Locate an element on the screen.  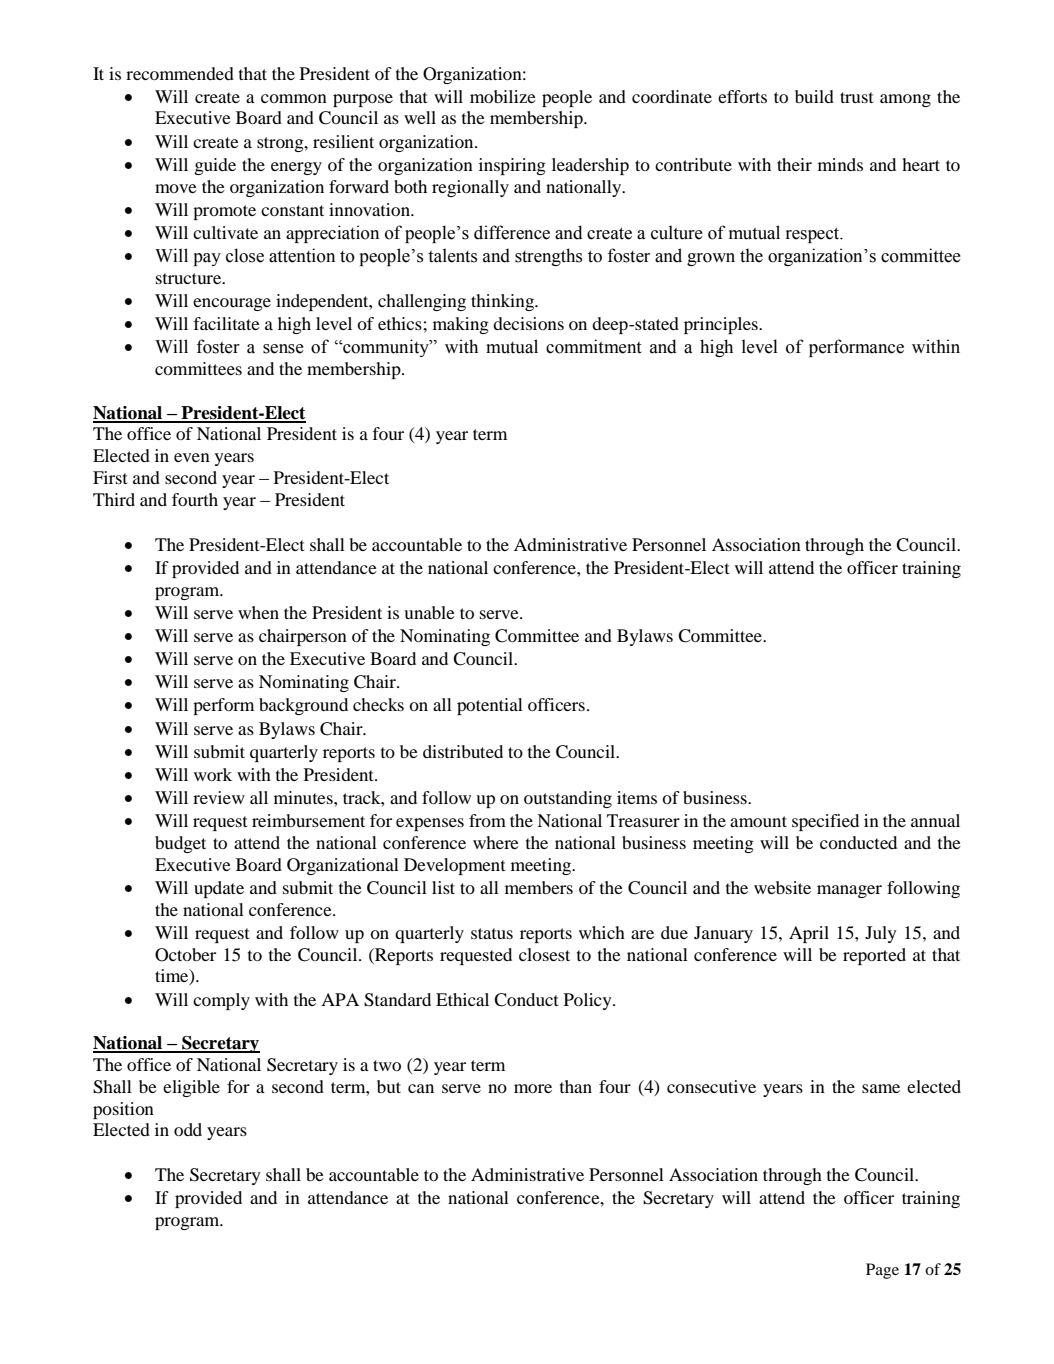
recommended is located at coordinates (180, 73).
